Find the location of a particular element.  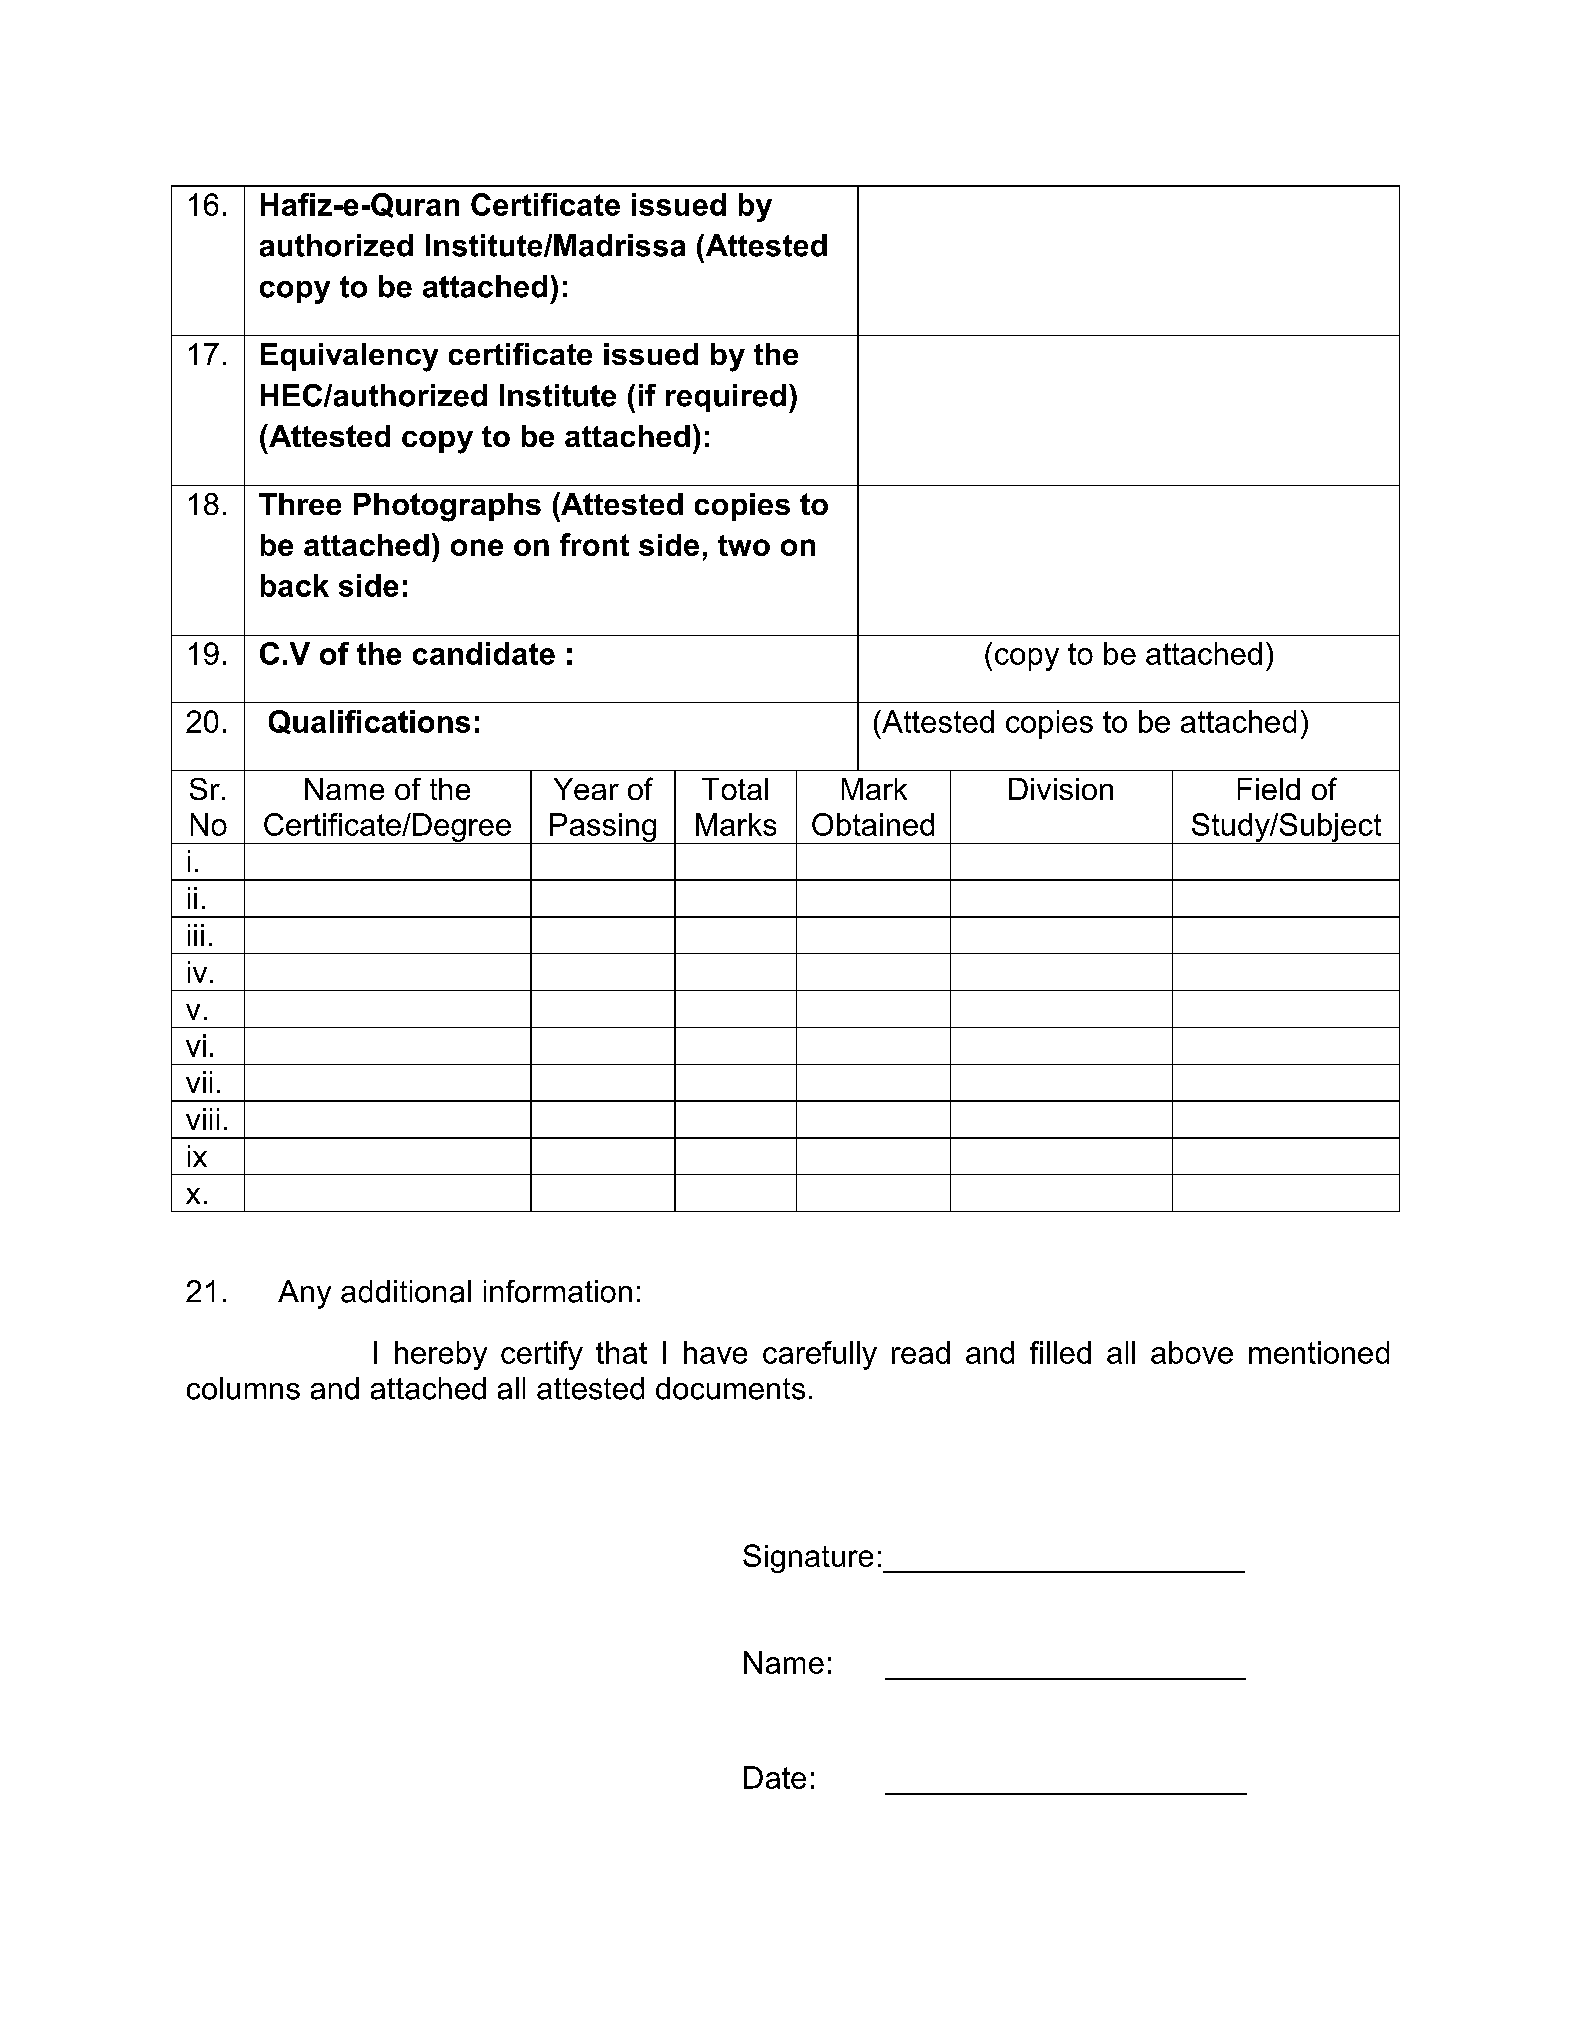

Passing is located at coordinates (603, 828).
